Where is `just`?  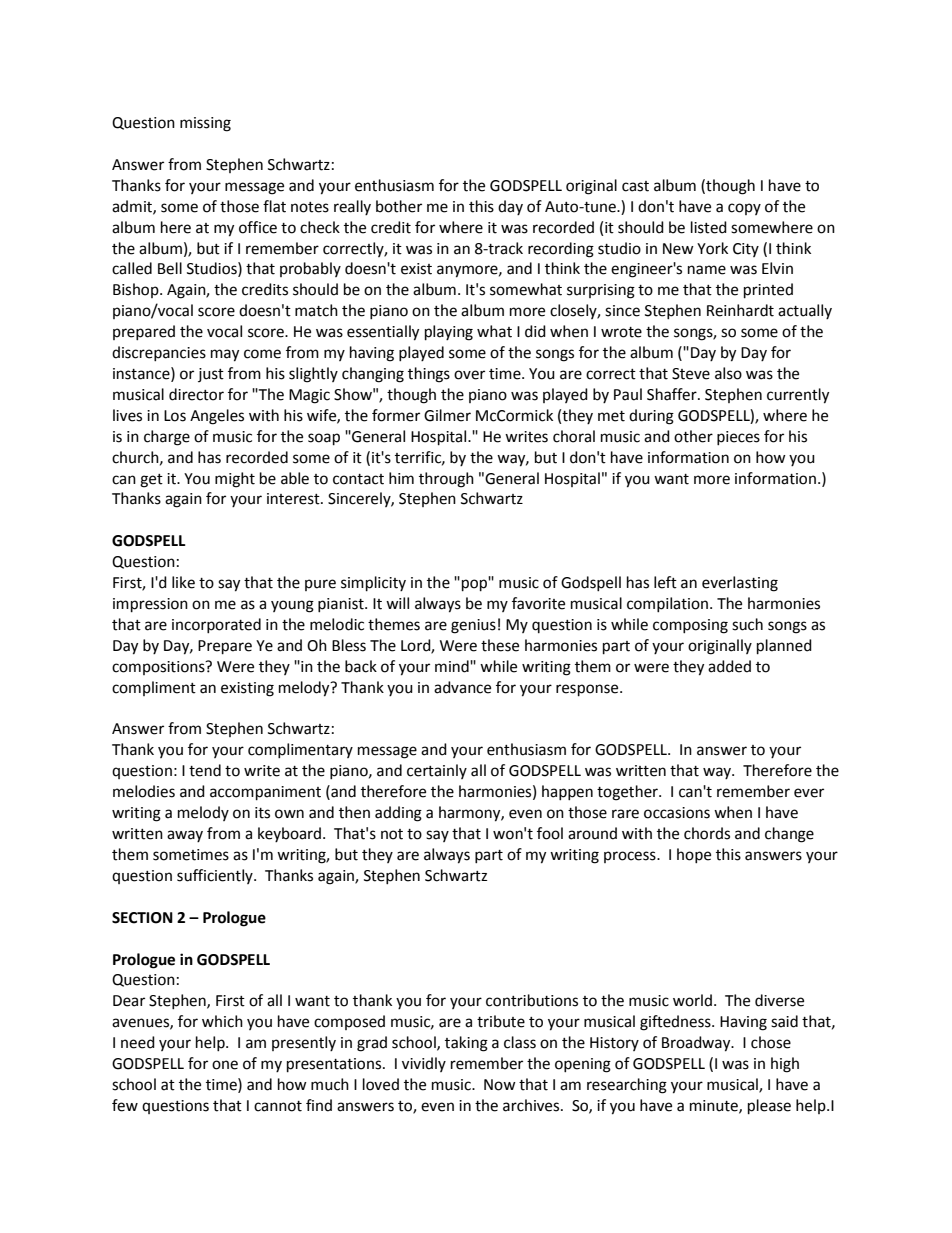 just is located at coordinates (211, 375).
